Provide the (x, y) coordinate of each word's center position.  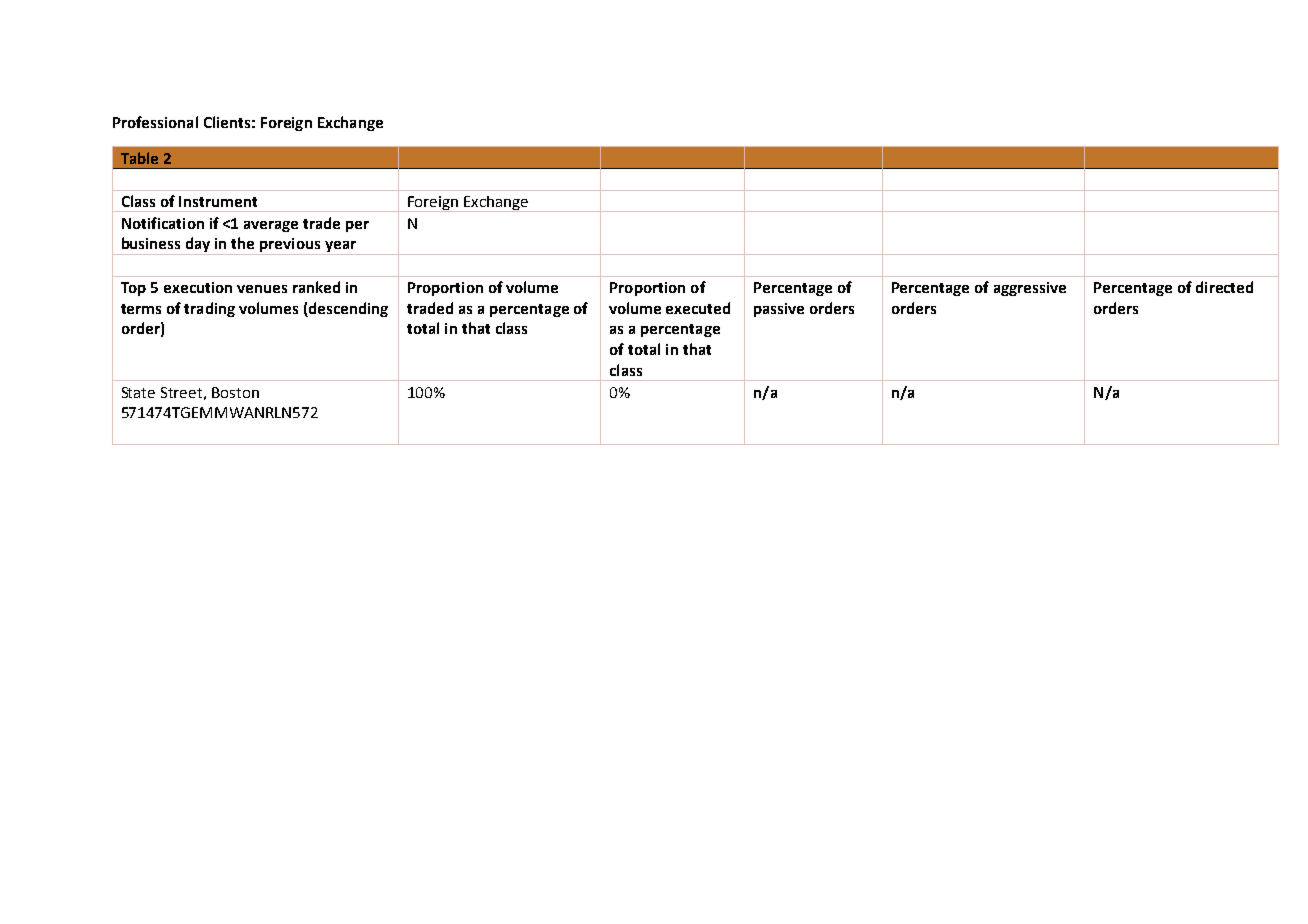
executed (698, 308)
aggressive (1030, 289)
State (138, 392)
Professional (155, 122)
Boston (235, 392)
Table (139, 158)
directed (1224, 287)
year (340, 248)
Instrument (218, 201)
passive (779, 310)
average (271, 226)
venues (262, 289)
